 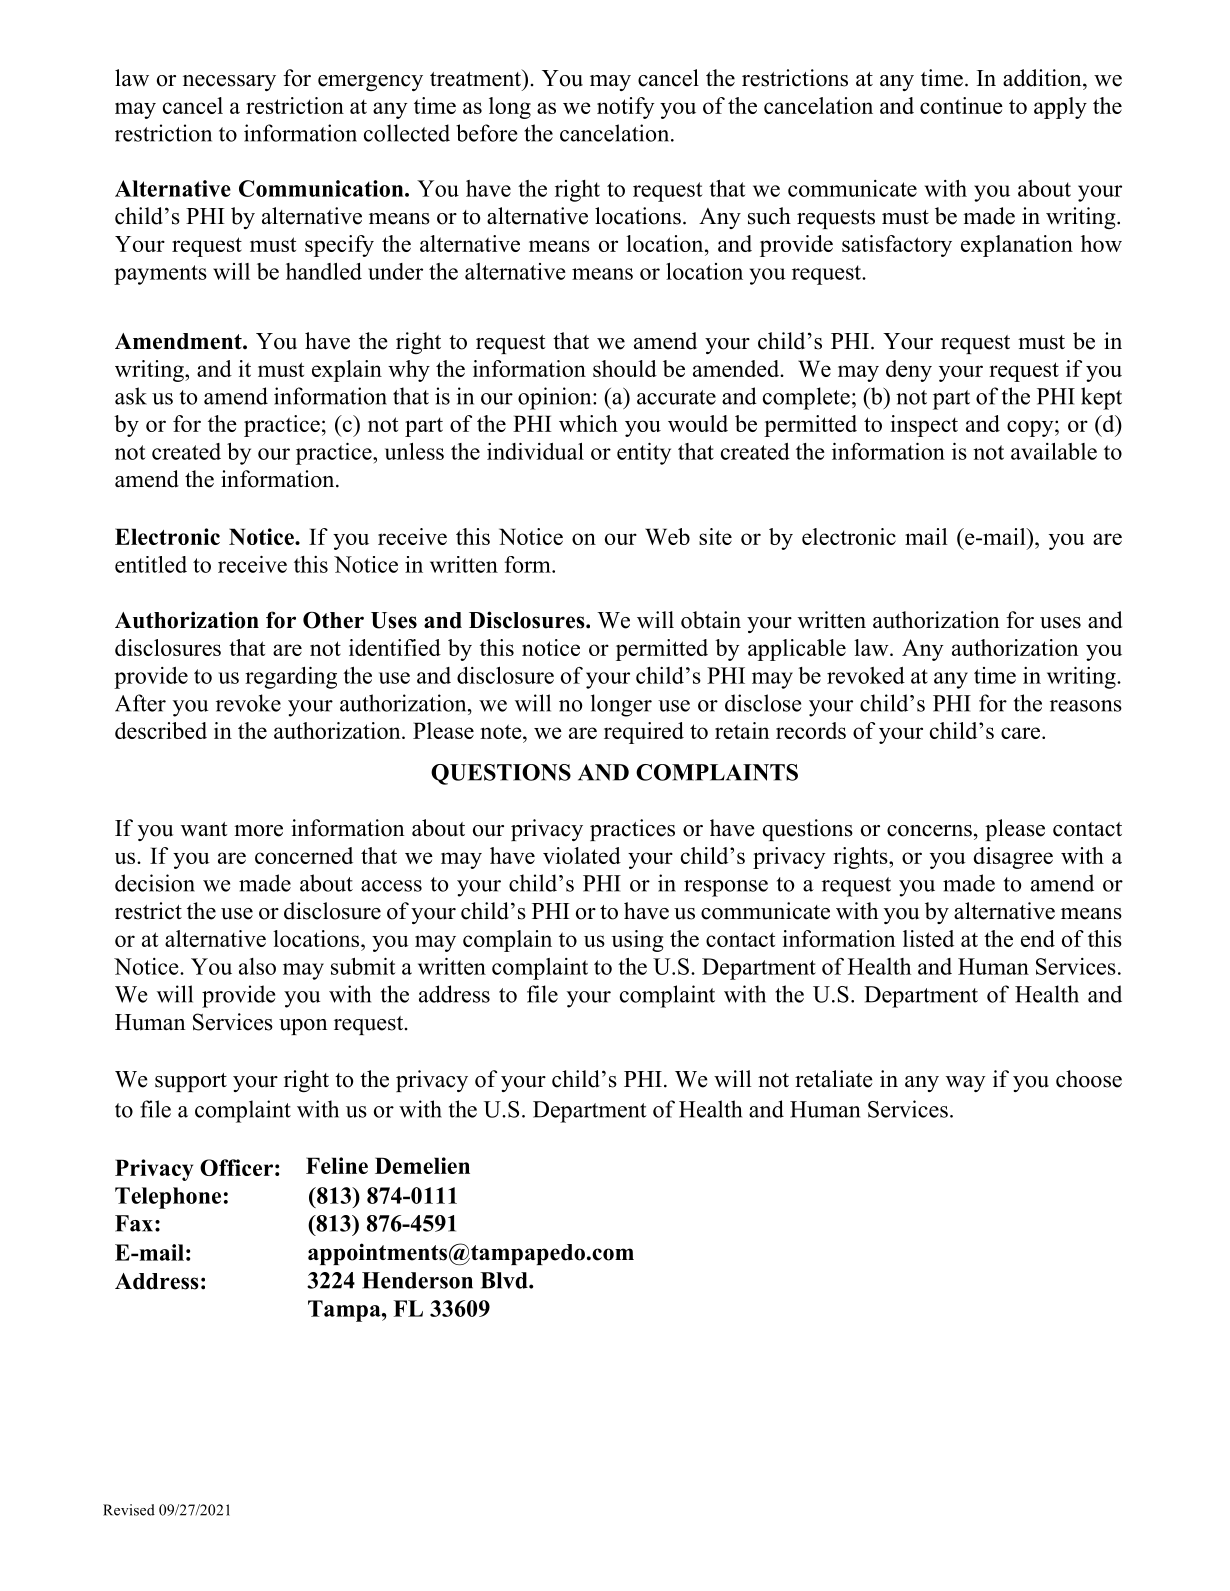 I want to click on required, so click(x=644, y=733).
